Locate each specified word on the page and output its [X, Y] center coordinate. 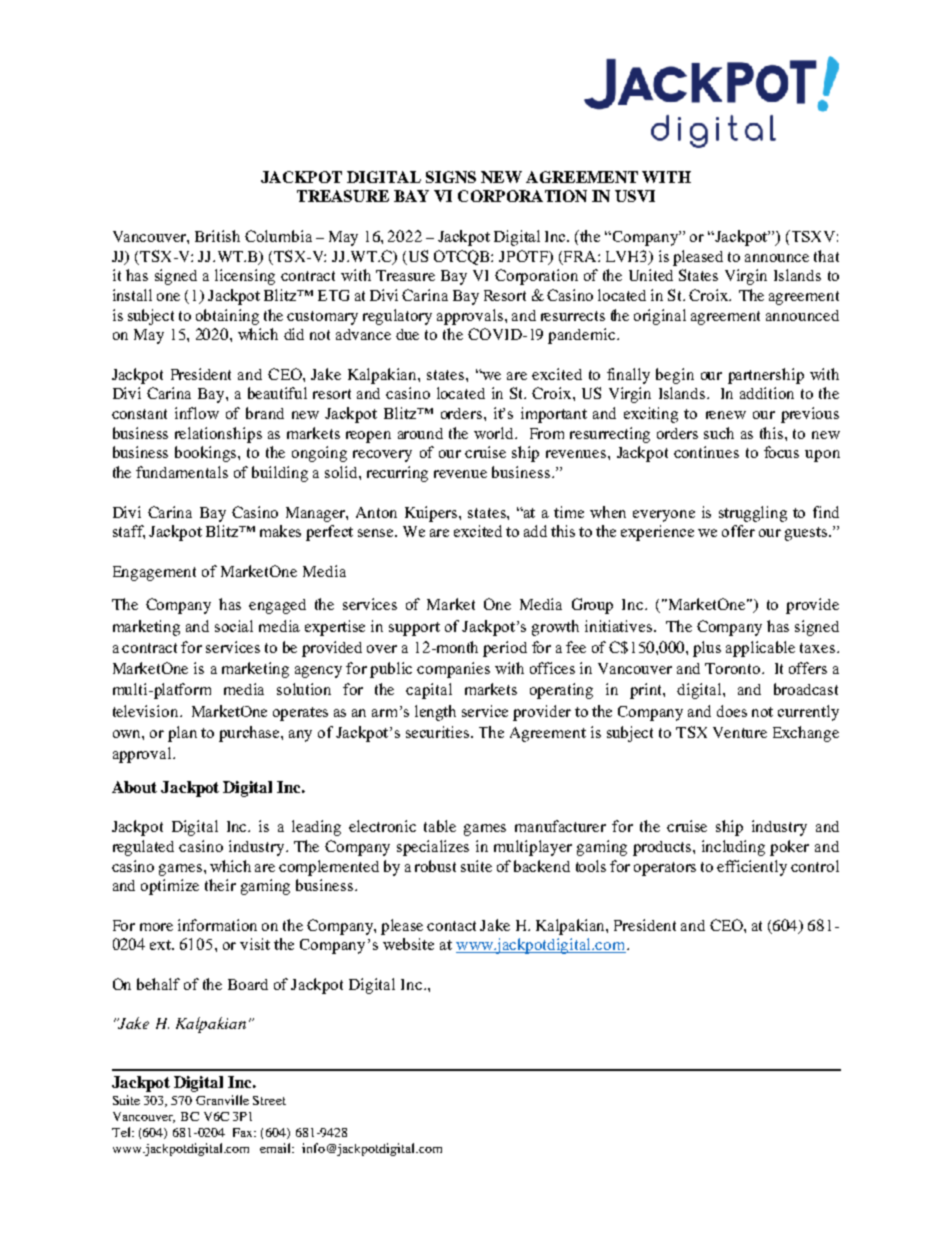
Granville [222, 1100]
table [440, 826]
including [733, 848]
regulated [143, 848]
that [826, 256]
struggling [753, 514]
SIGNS [451, 177]
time [569, 512]
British [217, 236]
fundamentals [182, 472]
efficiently [752, 868]
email [277, 1148]
